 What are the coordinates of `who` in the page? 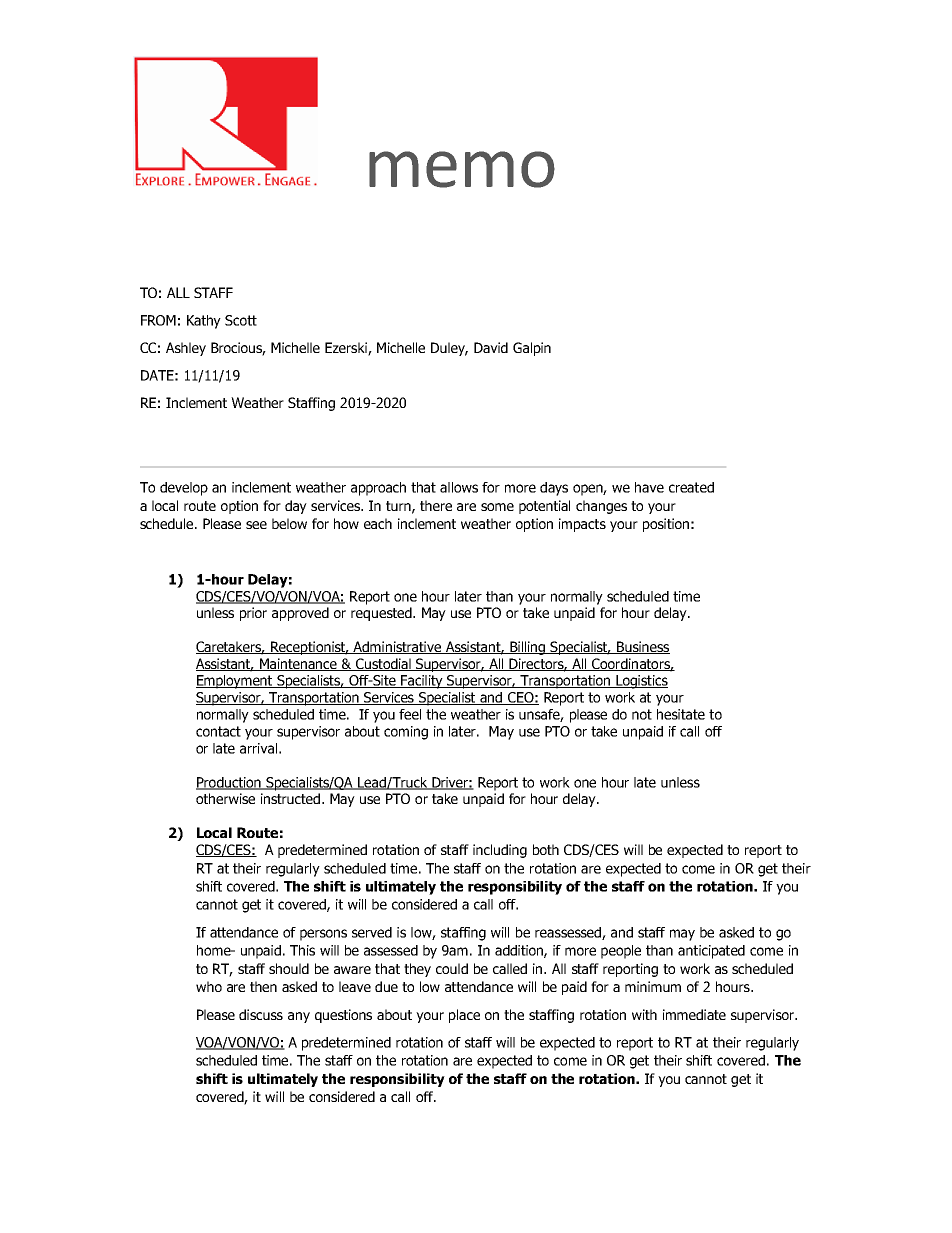 It's located at (209, 986).
